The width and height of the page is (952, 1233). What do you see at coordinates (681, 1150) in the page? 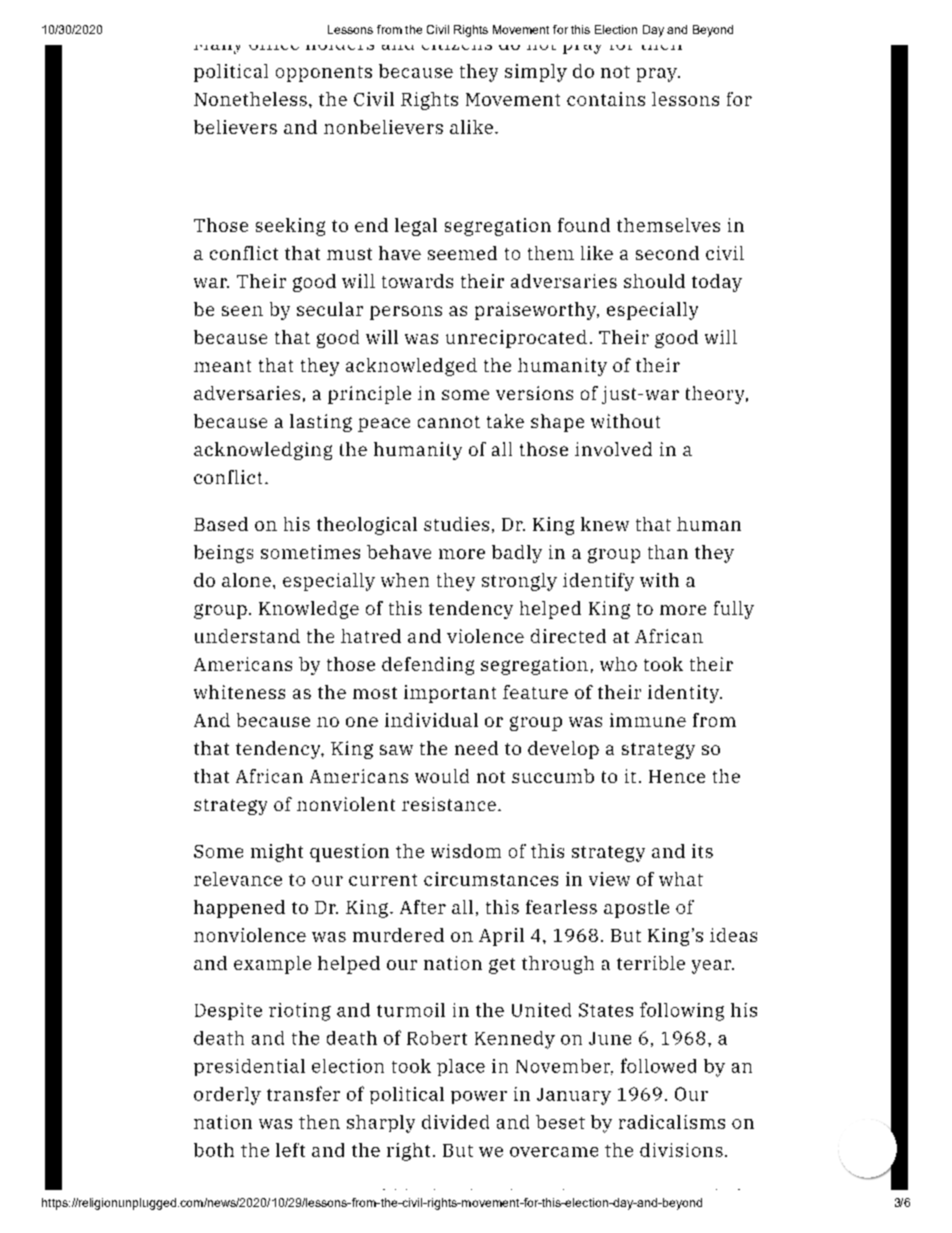
I see `divisions` at bounding box center [681, 1150].
